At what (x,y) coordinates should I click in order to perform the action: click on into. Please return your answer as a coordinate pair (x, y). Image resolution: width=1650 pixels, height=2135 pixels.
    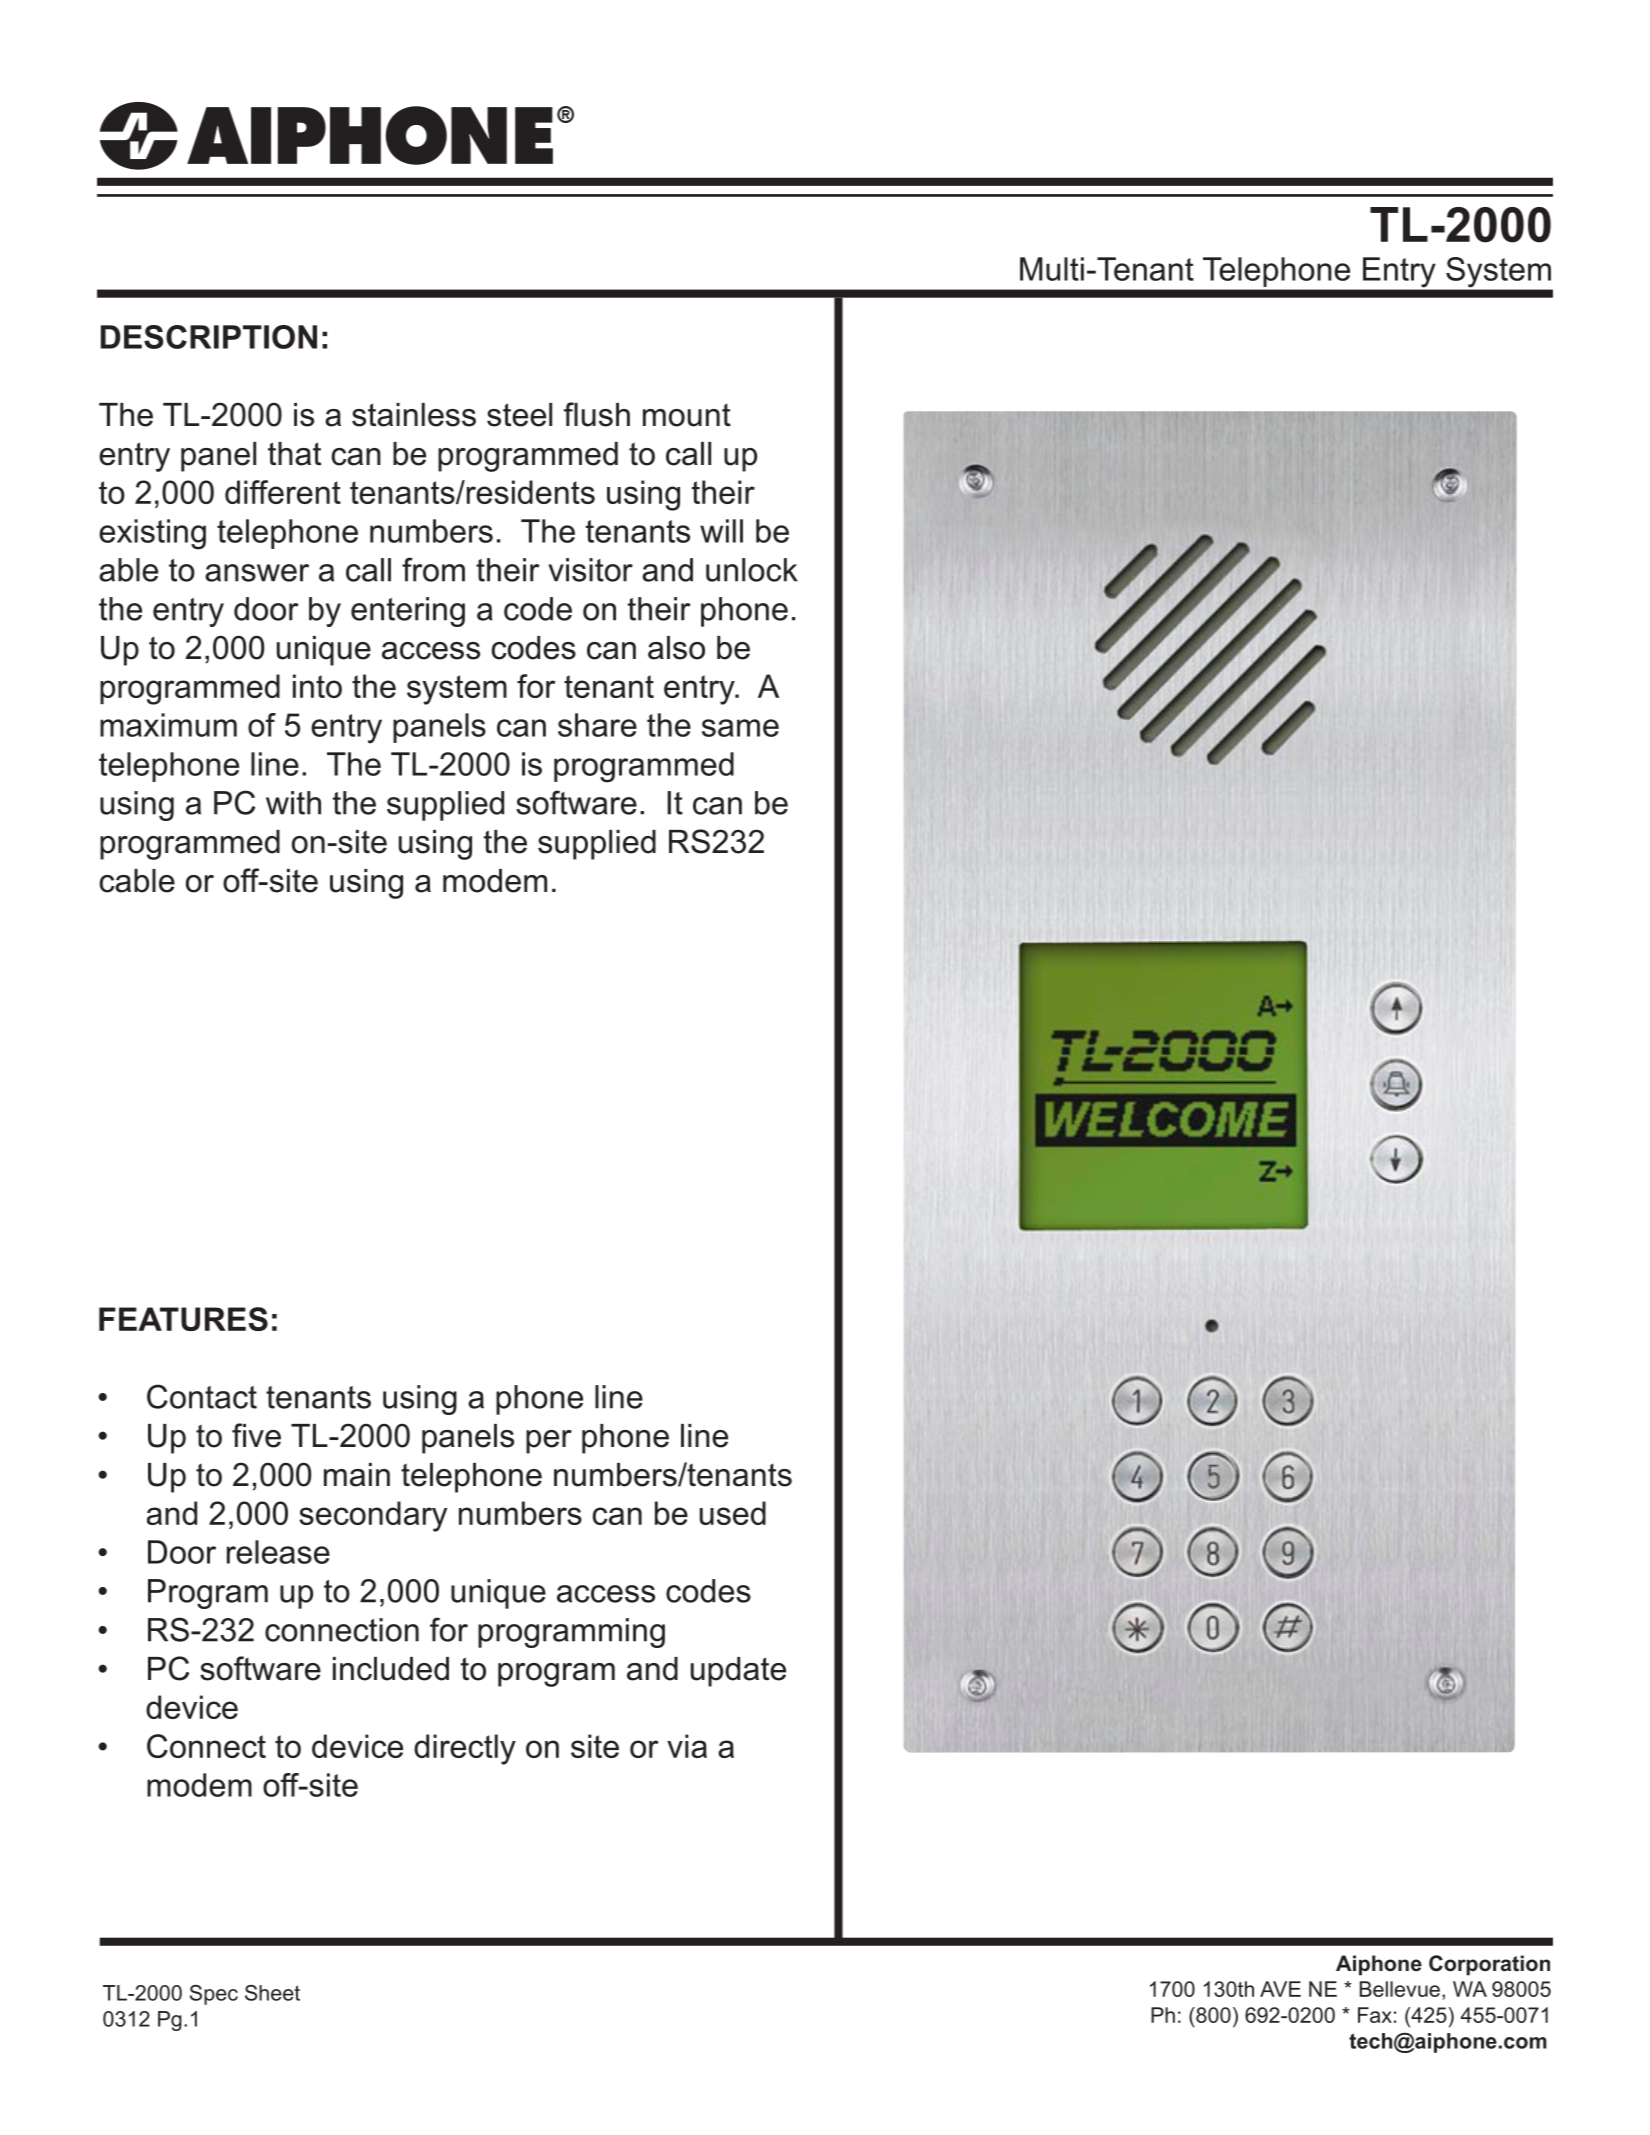
    Looking at the image, I should click on (317, 686).
